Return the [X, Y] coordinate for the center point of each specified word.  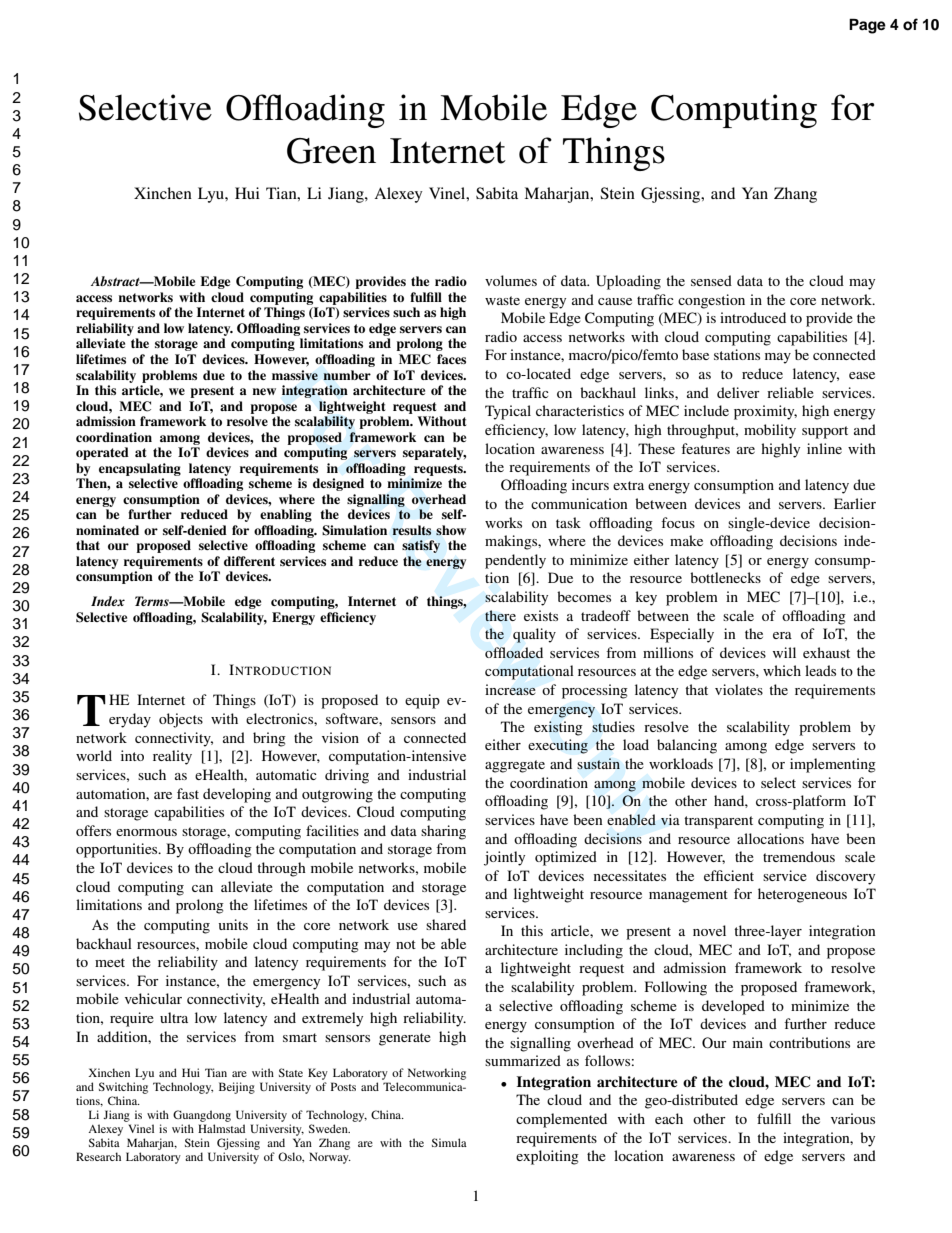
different [249, 561]
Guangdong [202, 1116]
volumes [511, 280]
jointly [504, 858]
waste [502, 300]
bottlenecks [725, 577]
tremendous [799, 856]
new [264, 391]
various [853, 1118]
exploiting [547, 1157]
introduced [753, 317]
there [500, 615]
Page [867, 26]
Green [331, 151]
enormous [146, 832]
